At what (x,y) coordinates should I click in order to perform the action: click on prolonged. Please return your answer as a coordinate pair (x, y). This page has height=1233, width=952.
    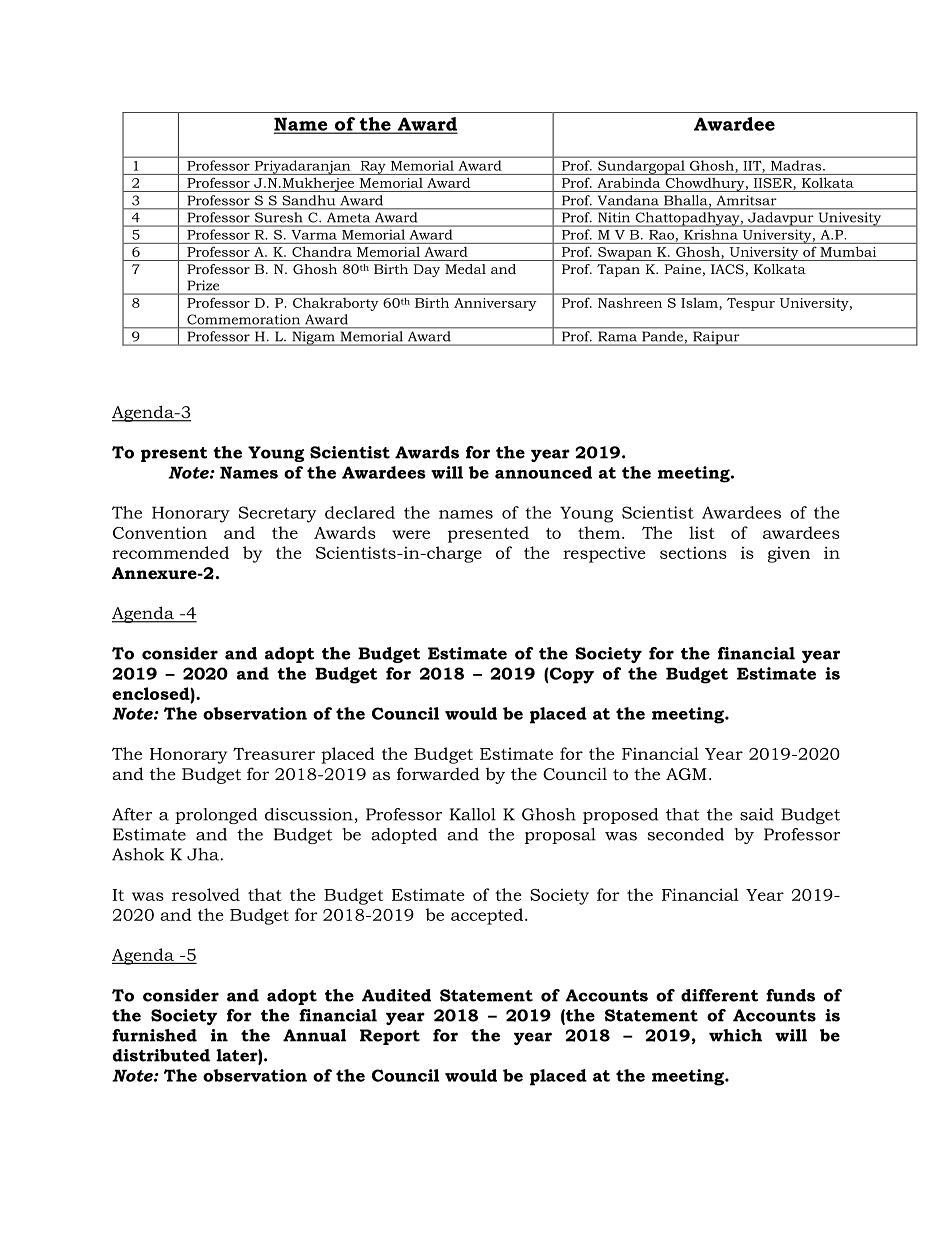
    Looking at the image, I should click on (216, 816).
